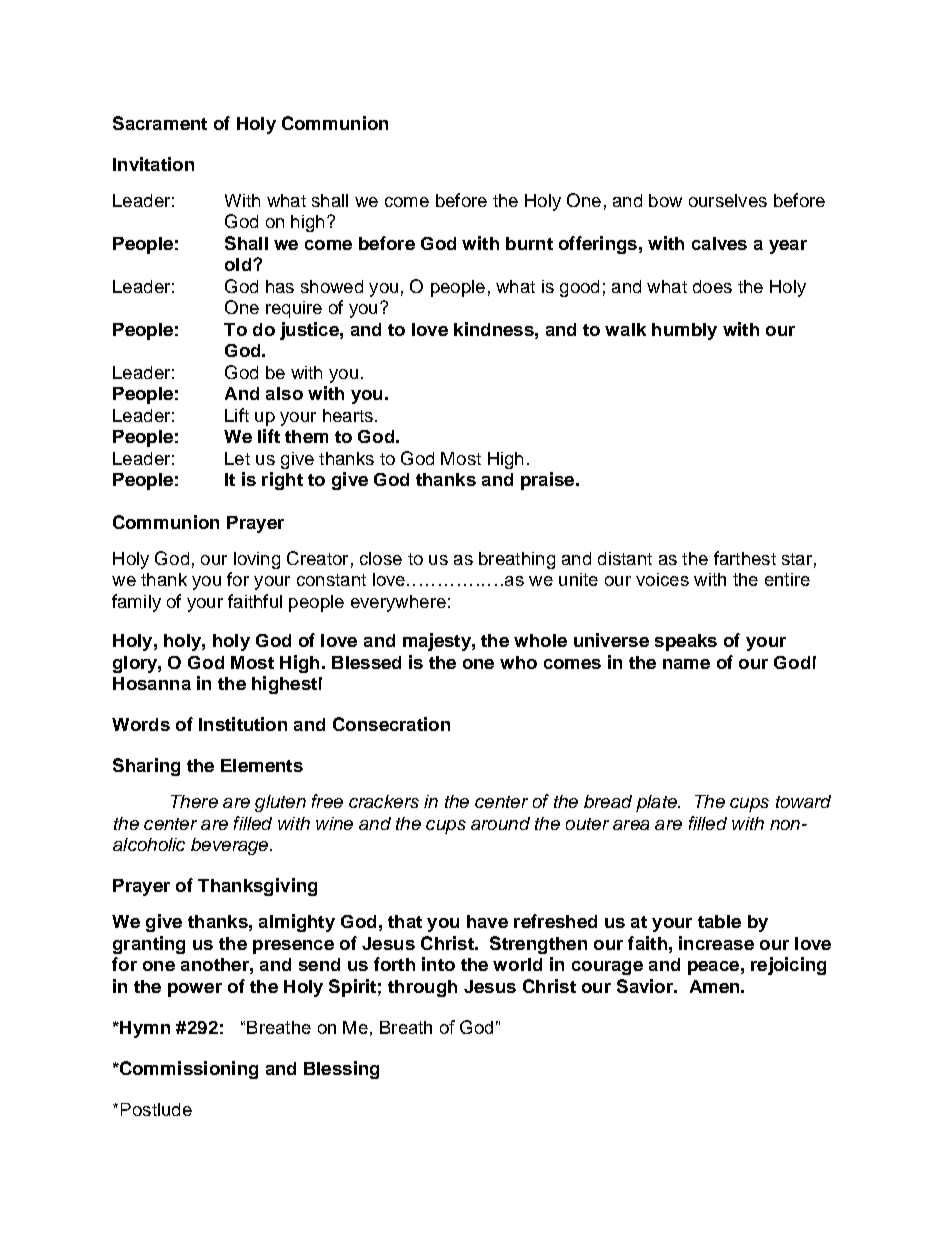 This screenshot has height=1233, width=952. Describe the element at coordinates (547, 481) in the screenshot. I see `praise` at that location.
